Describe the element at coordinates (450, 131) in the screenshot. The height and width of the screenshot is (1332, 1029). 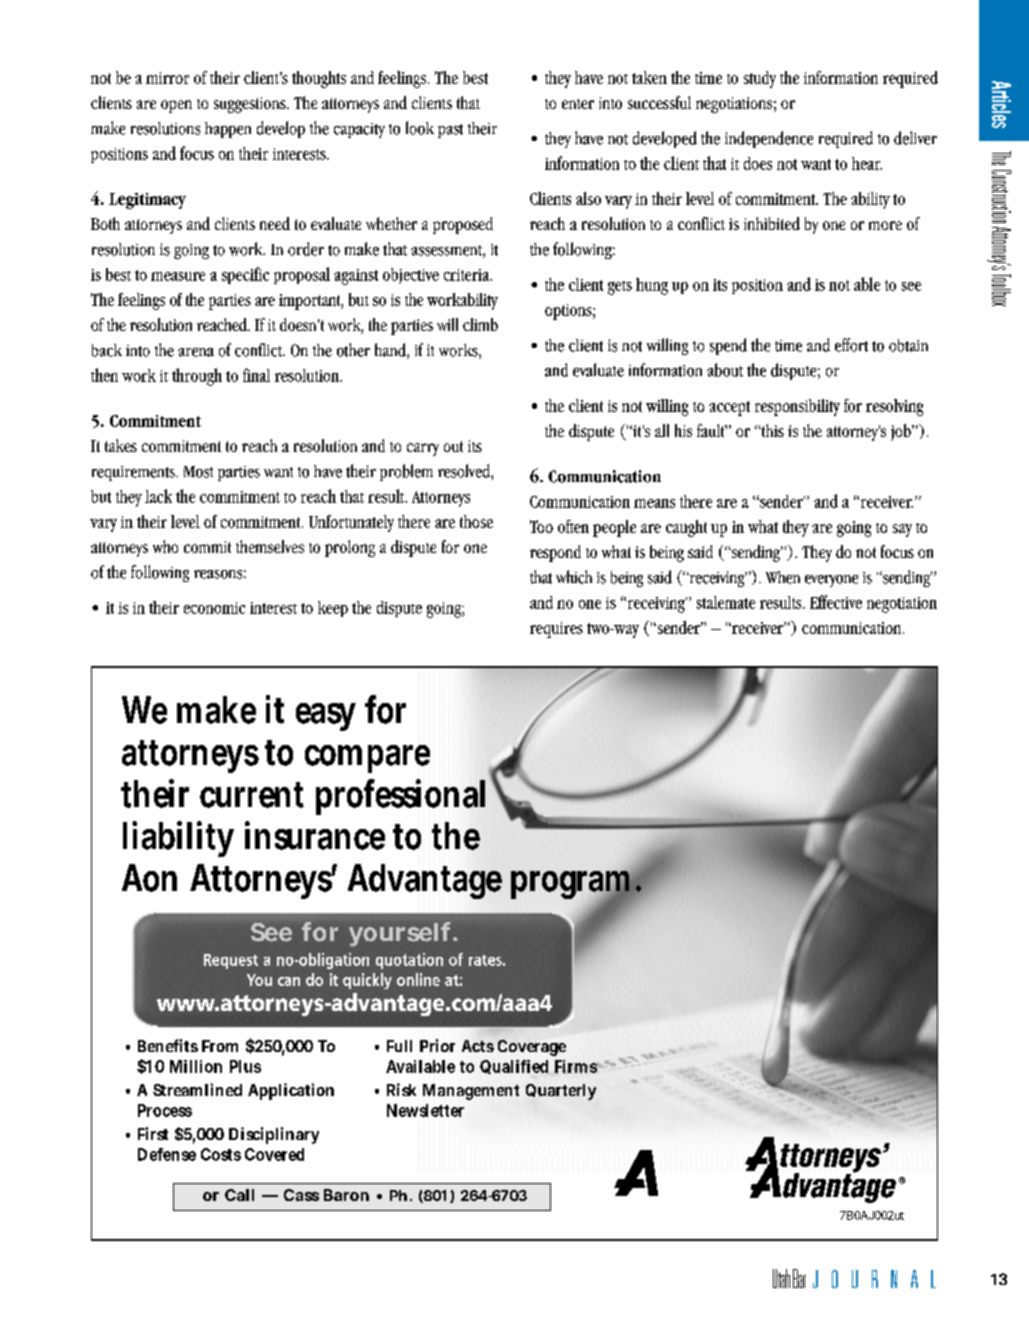
I see `past` at that location.
